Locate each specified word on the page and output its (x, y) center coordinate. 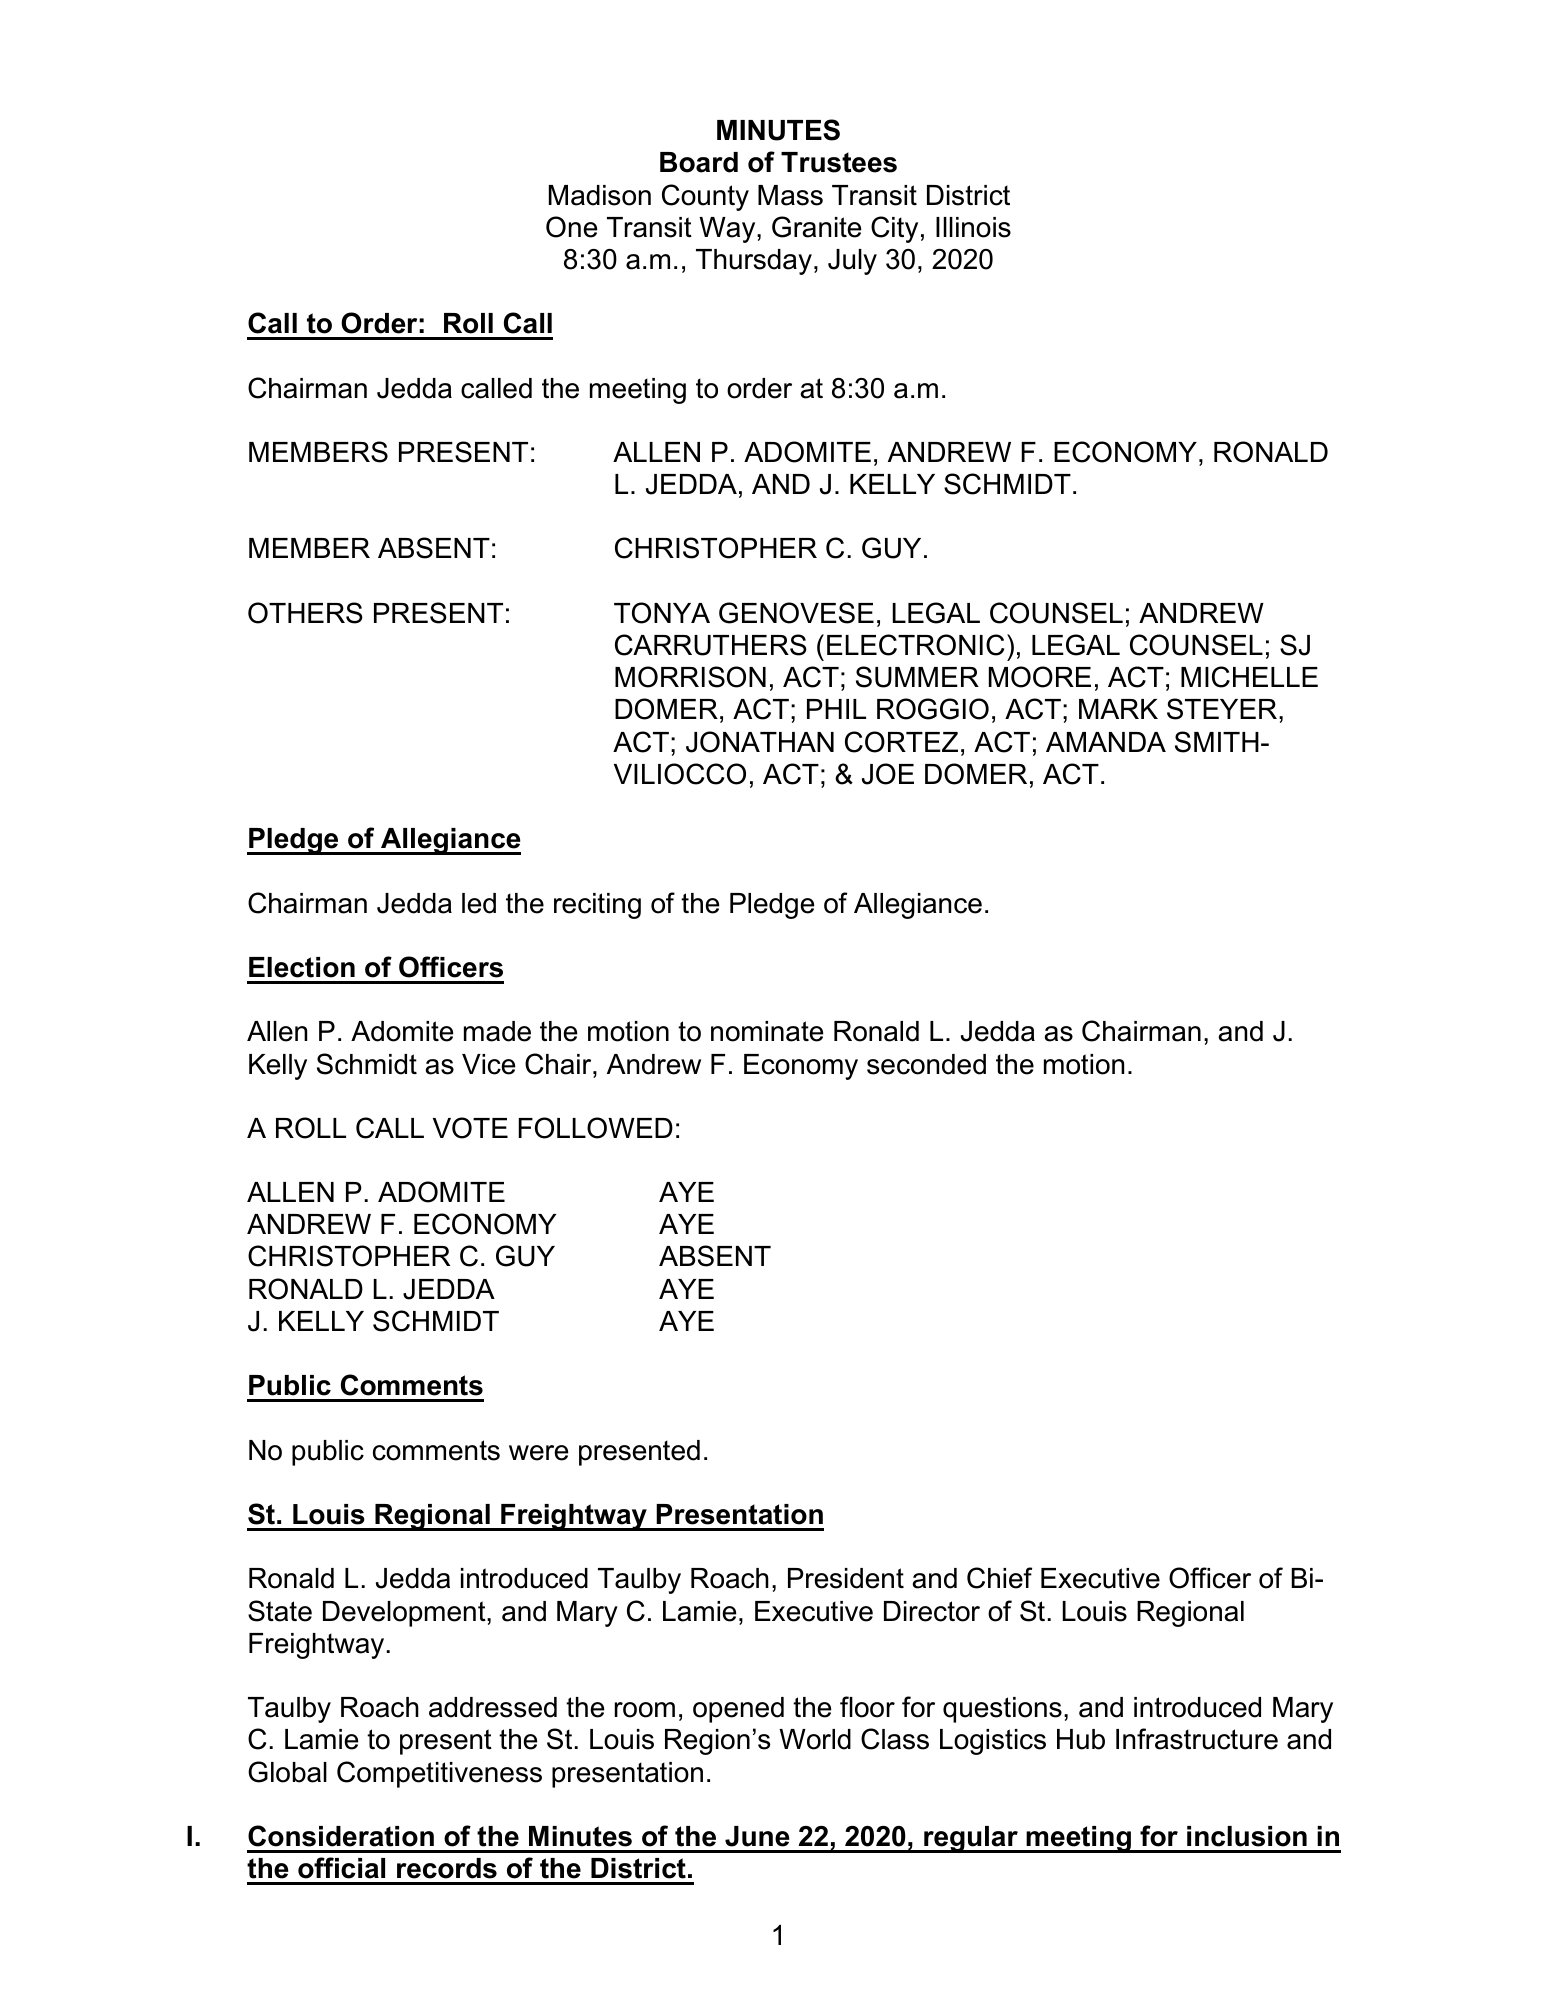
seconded (926, 1064)
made (497, 1031)
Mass (790, 195)
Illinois (973, 227)
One (571, 227)
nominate (767, 1031)
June (757, 1836)
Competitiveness (439, 1774)
